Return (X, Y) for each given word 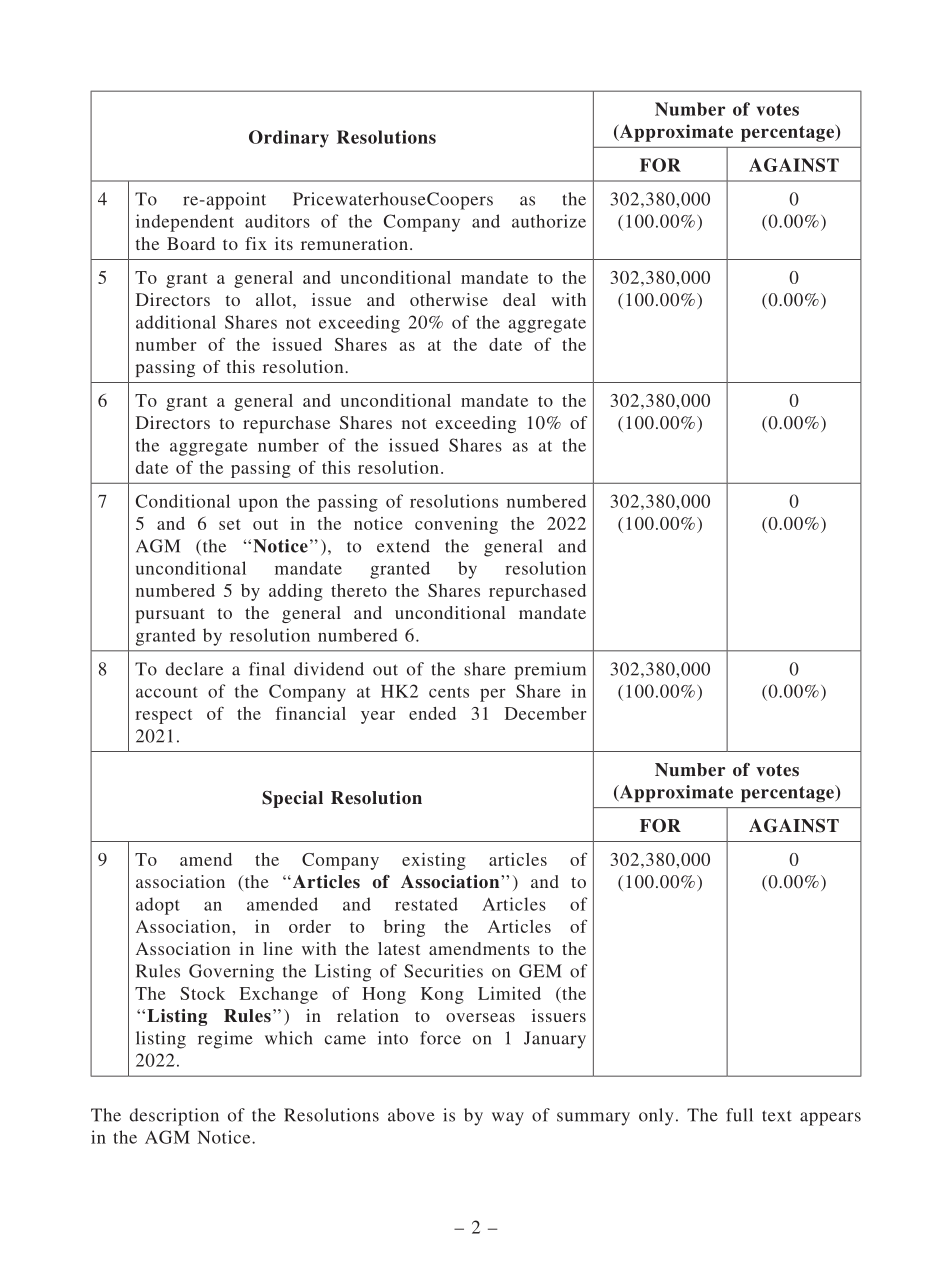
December (545, 713)
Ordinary (289, 139)
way (508, 1119)
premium (550, 671)
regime (225, 1040)
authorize (549, 221)
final (267, 669)
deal (519, 299)
